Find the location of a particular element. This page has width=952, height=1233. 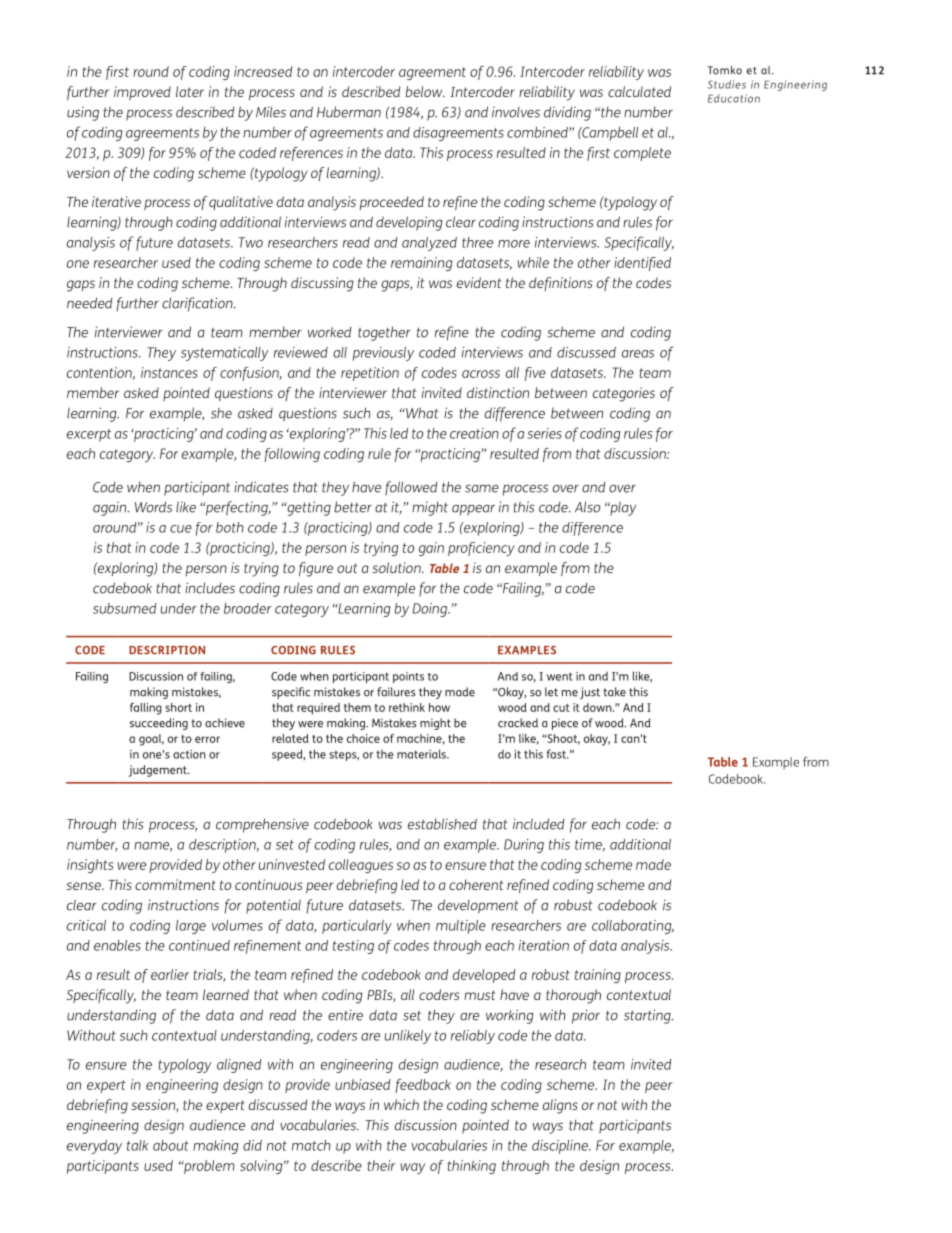

Doing is located at coordinates (431, 610).
